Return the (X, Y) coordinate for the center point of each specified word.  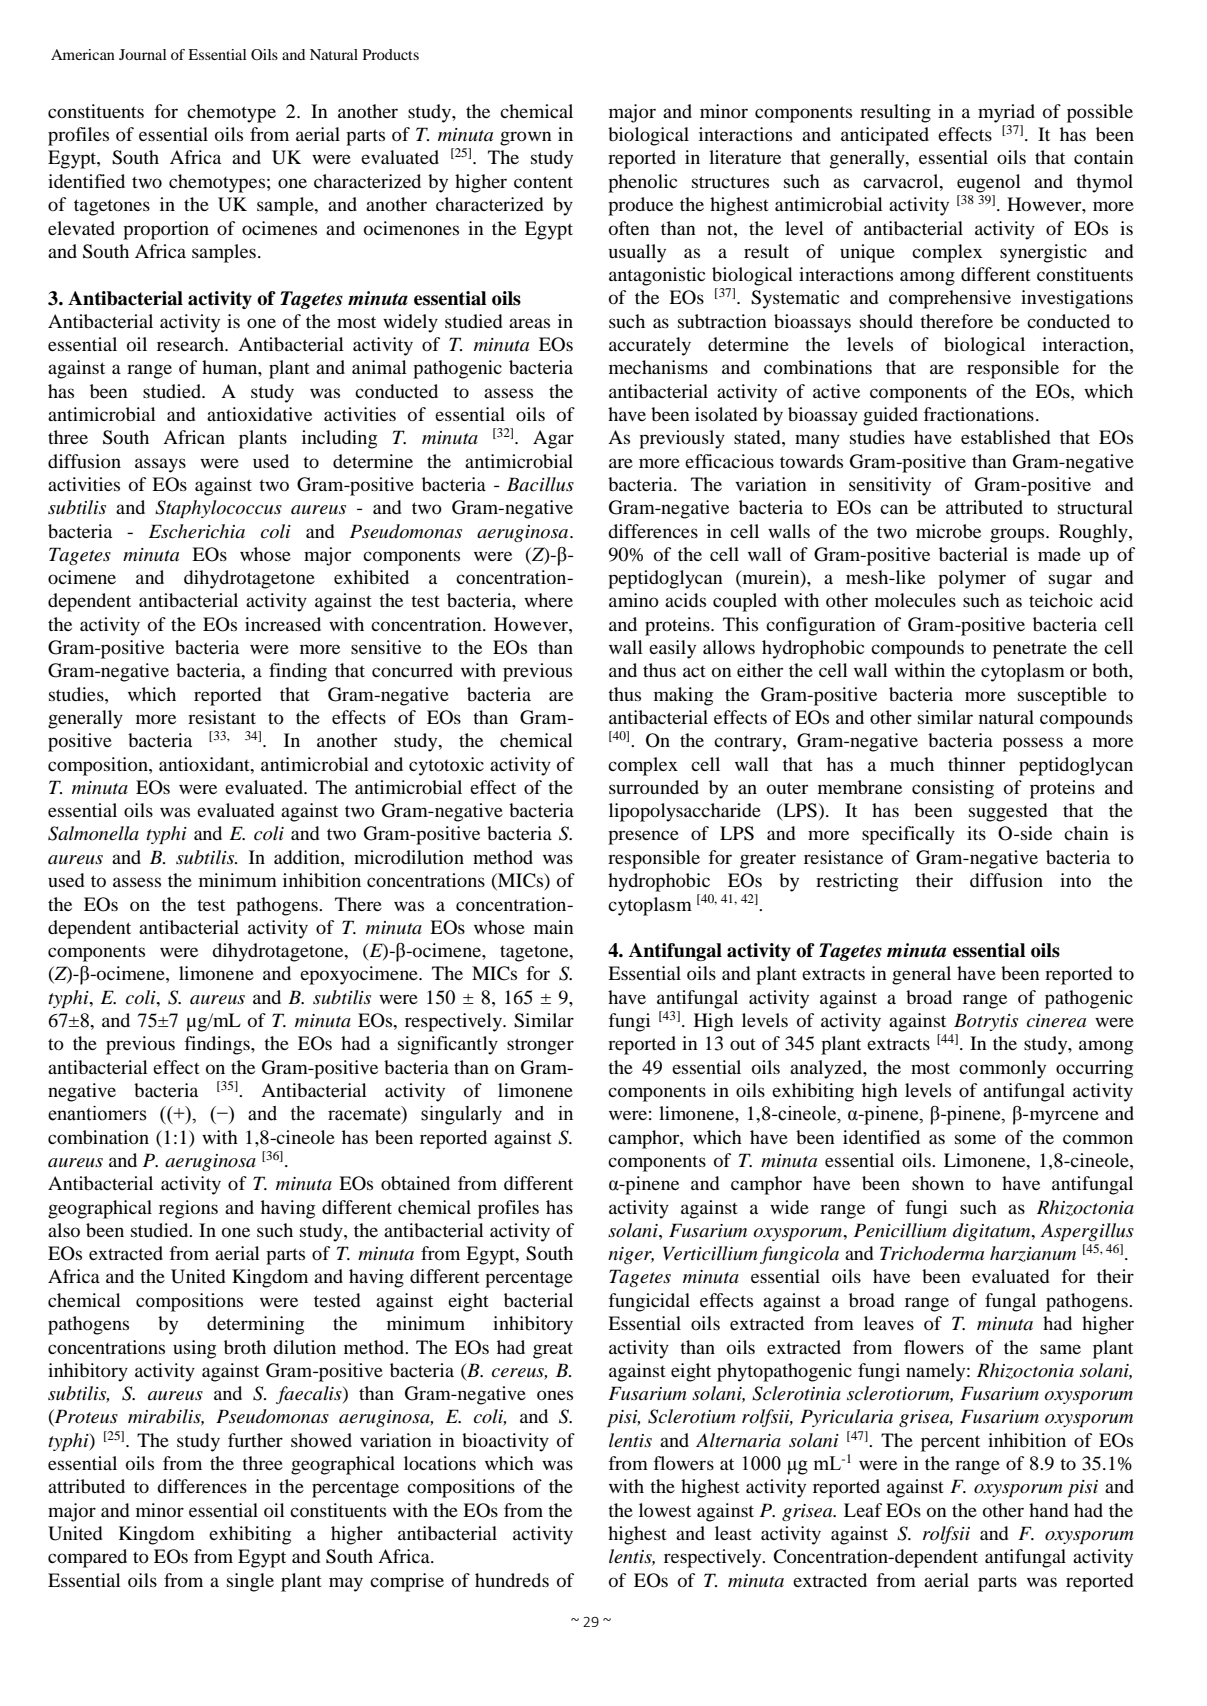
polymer (972, 579)
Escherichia (197, 531)
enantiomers (97, 1113)
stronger (540, 1046)
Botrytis (986, 1022)
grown (526, 138)
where (548, 600)
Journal (142, 54)
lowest (665, 1510)
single (250, 1582)
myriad (1006, 113)
